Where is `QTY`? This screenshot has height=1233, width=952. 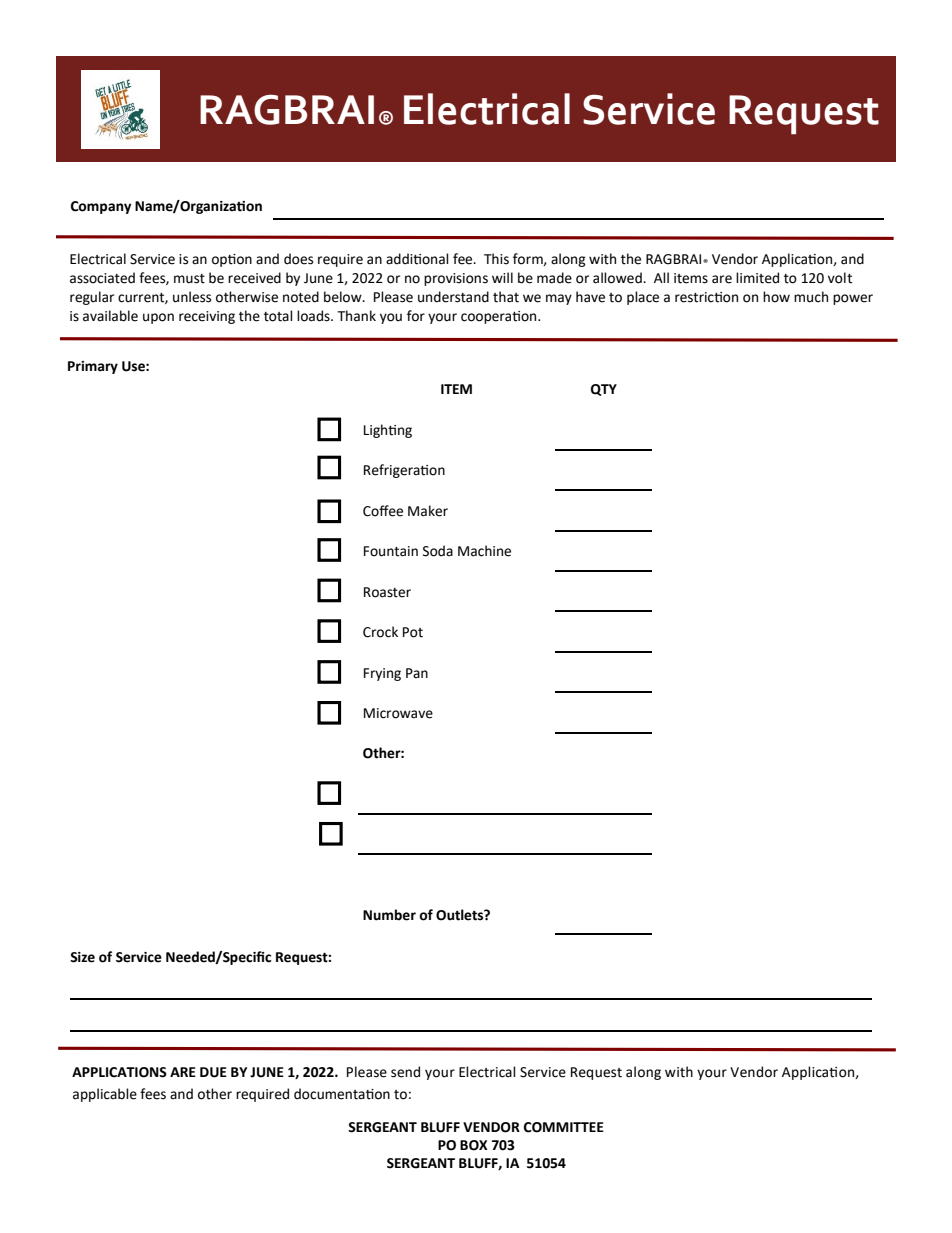
QTY is located at coordinates (604, 390).
